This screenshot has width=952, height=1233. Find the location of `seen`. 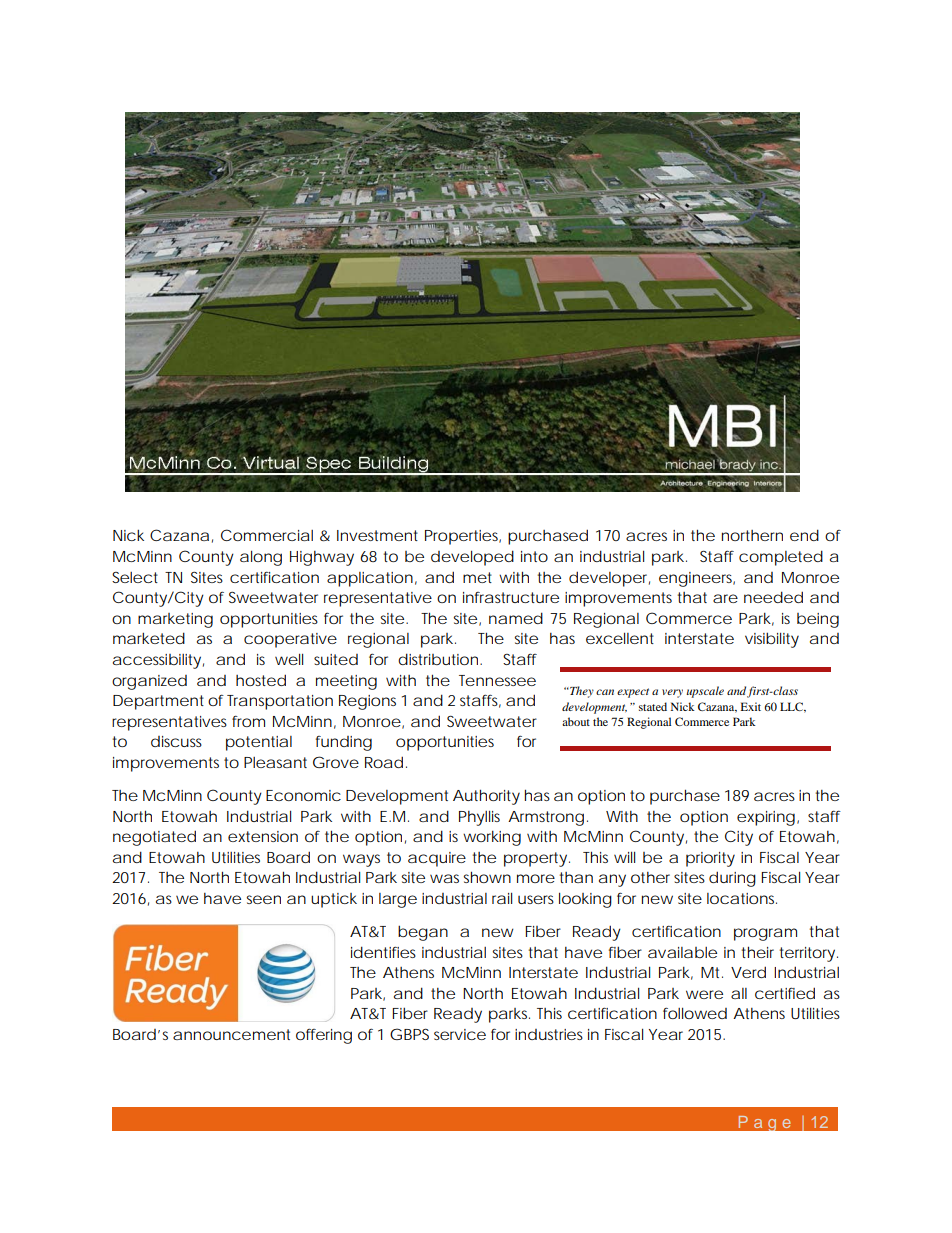

seen is located at coordinates (264, 899).
